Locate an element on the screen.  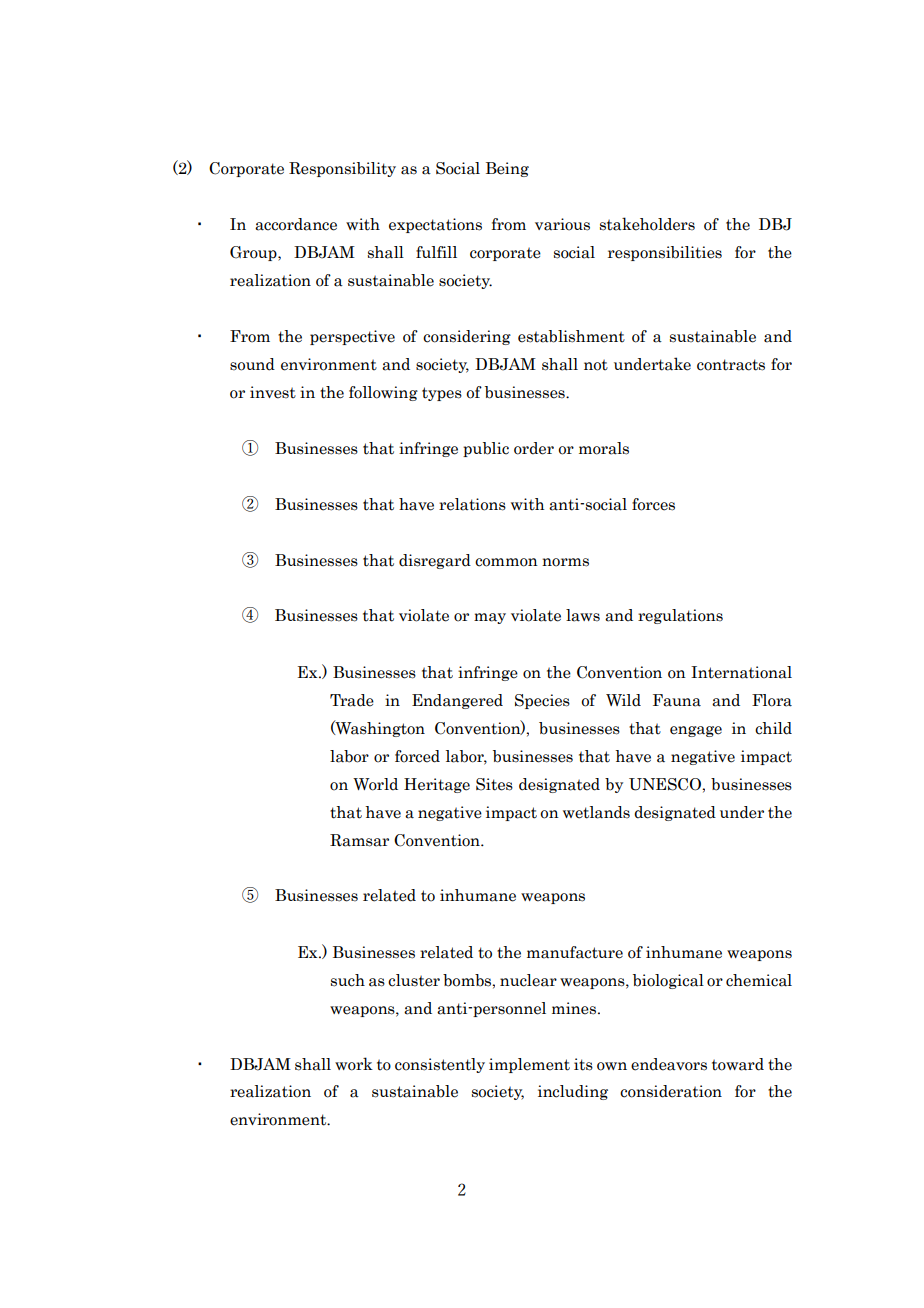
Being is located at coordinates (507, 169).
